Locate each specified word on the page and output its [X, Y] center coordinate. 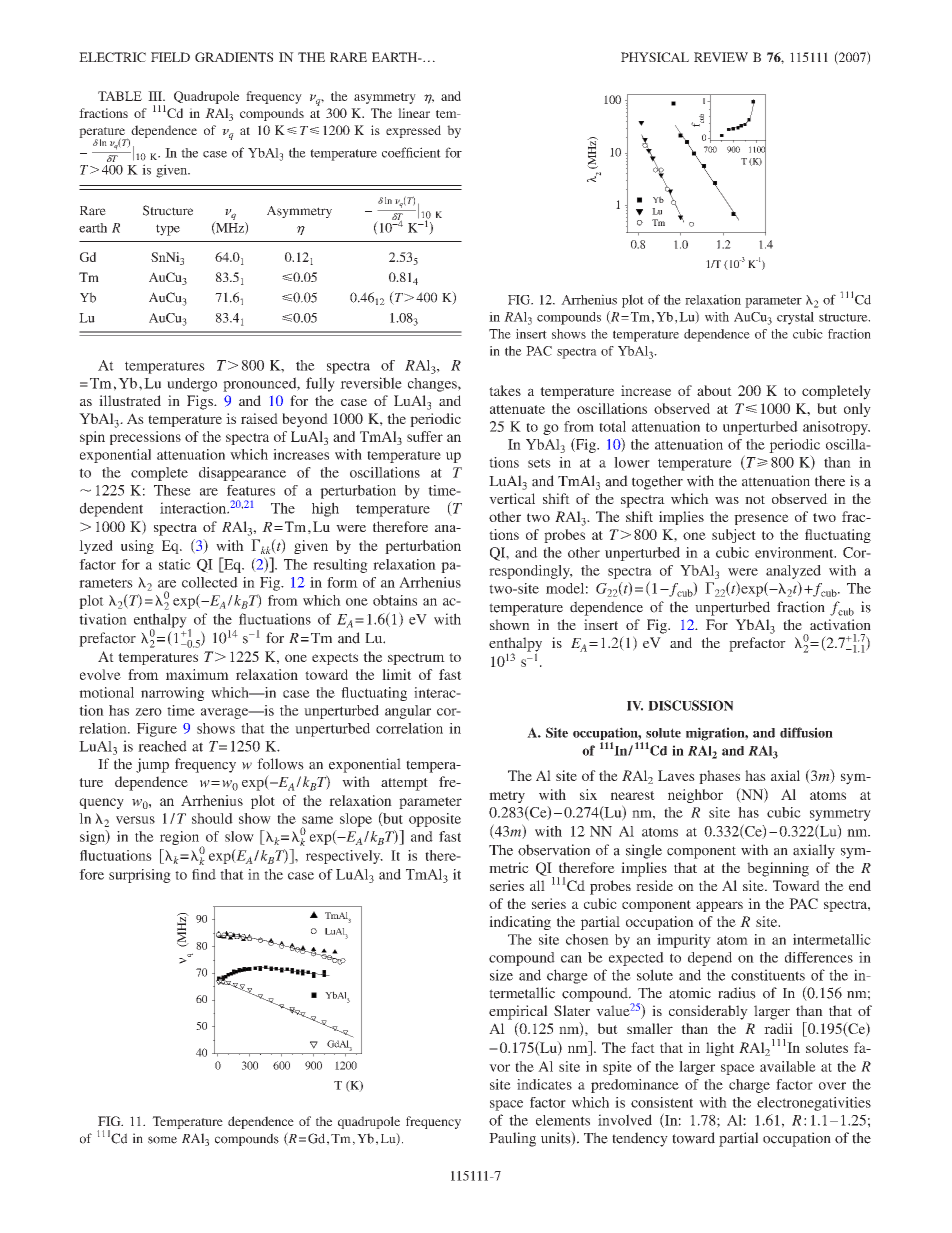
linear [414, 113]
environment [795, 552]
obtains [395, 600]
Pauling [512, 1139]
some [162, 1140]
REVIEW [721, 57]
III [156, 96]
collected [210, 582]
